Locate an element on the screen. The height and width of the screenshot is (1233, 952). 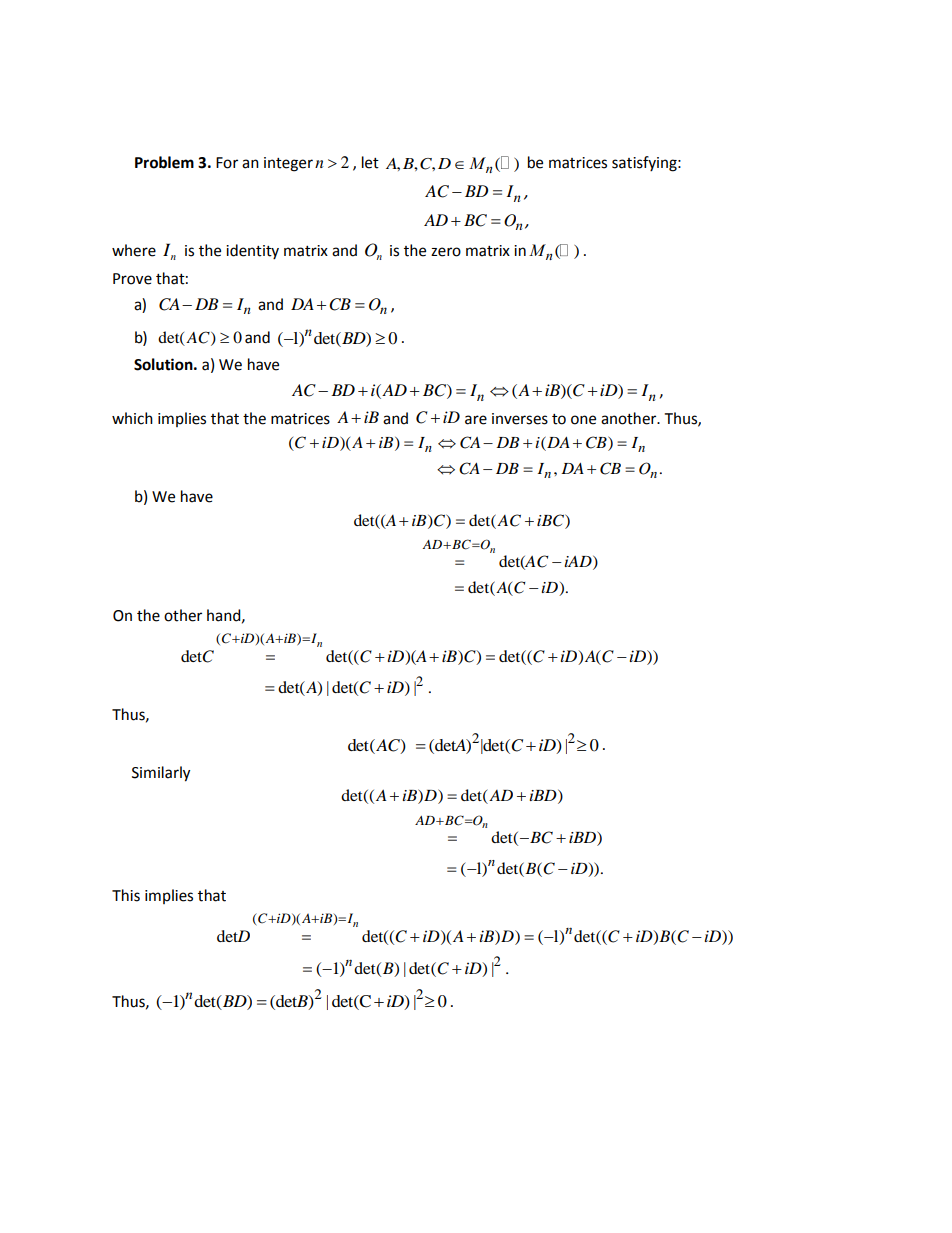
For is located at coordinates (227, 163).
